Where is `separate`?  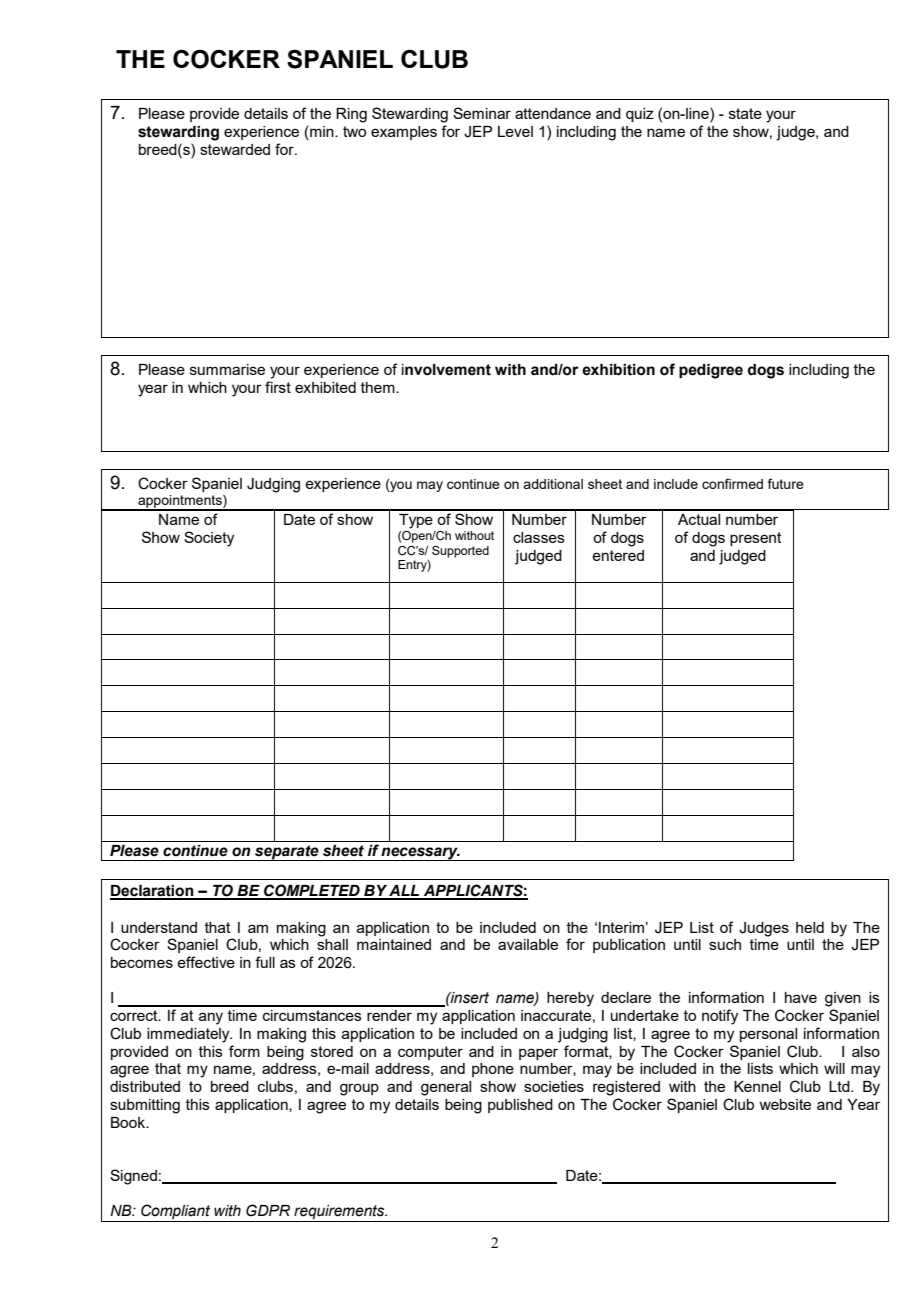
separate is located at coordinates (287, 853).
